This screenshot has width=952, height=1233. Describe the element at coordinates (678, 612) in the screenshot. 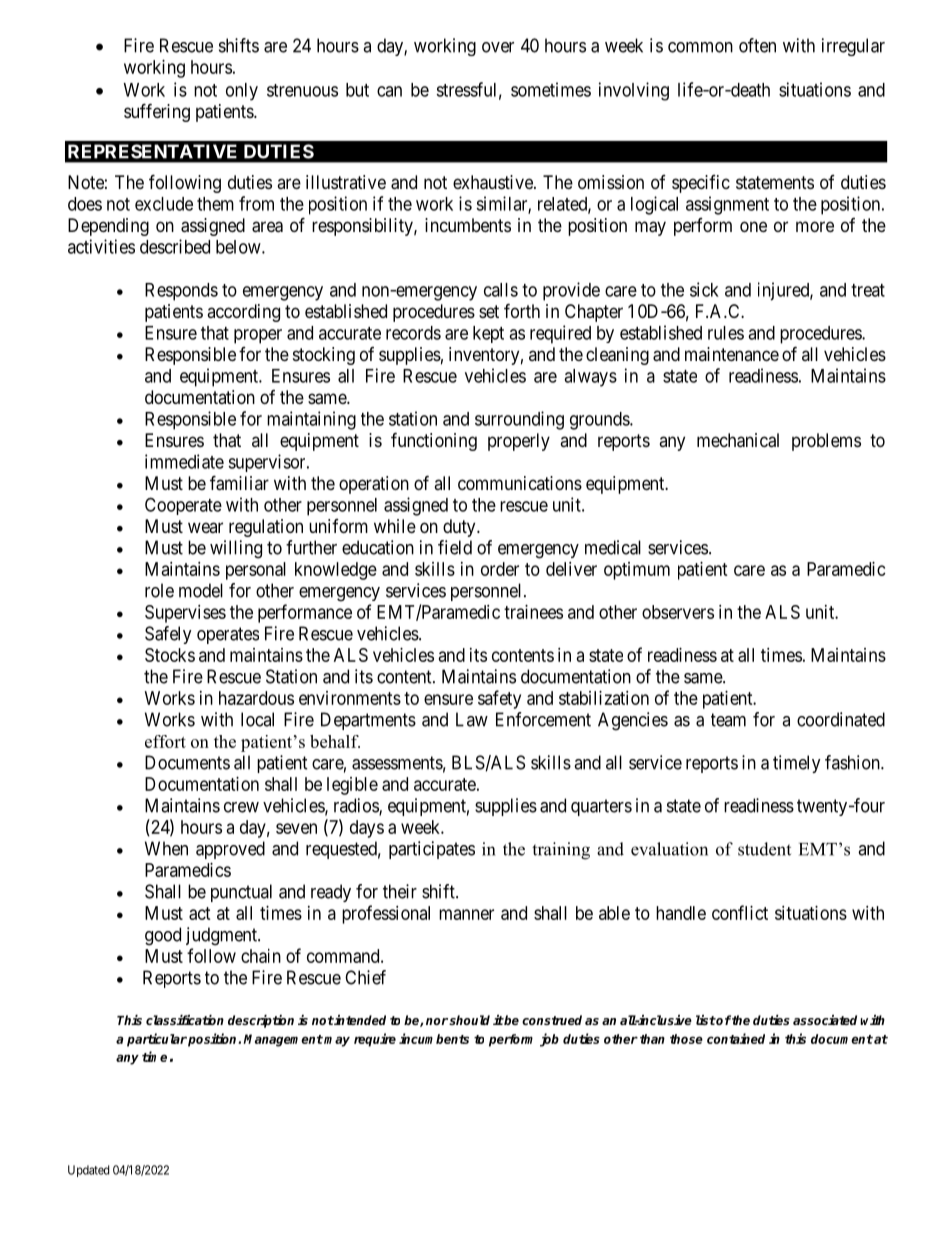

I see `observers` at that location.
